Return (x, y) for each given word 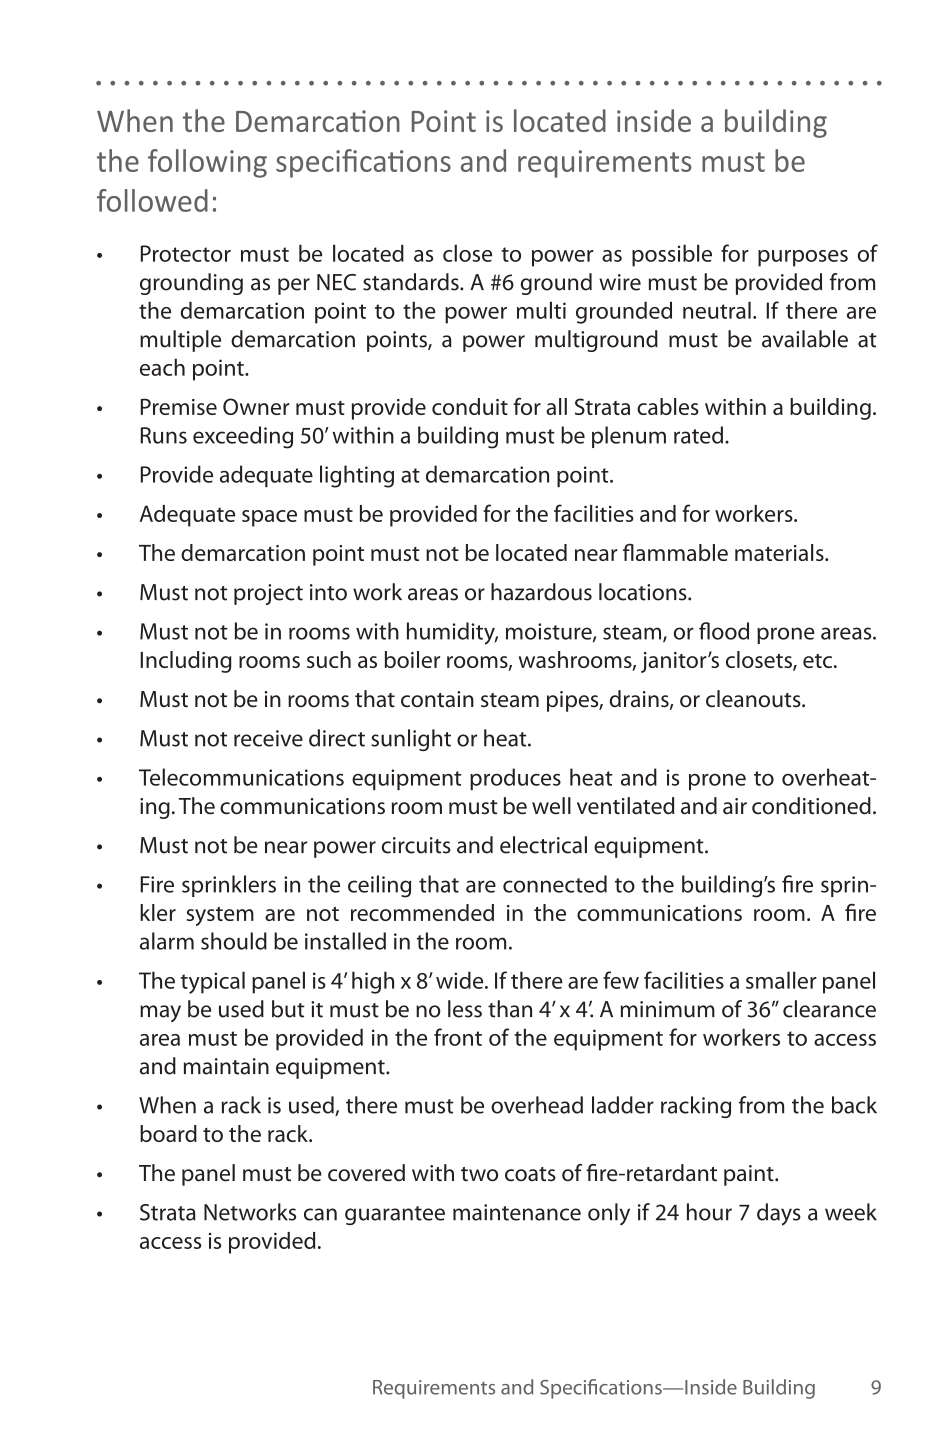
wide (461, 980)
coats (530, 1174)
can (320, 1214)
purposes (803, 258)
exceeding (243, 437)
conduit (470, 406)
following (207, 163)
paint (750, 1175)
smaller (781, 980)
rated (698, 435)
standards (412, 282)
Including (186, 662)
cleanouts (754, 699)
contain (437, 699)
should (234, 941)
